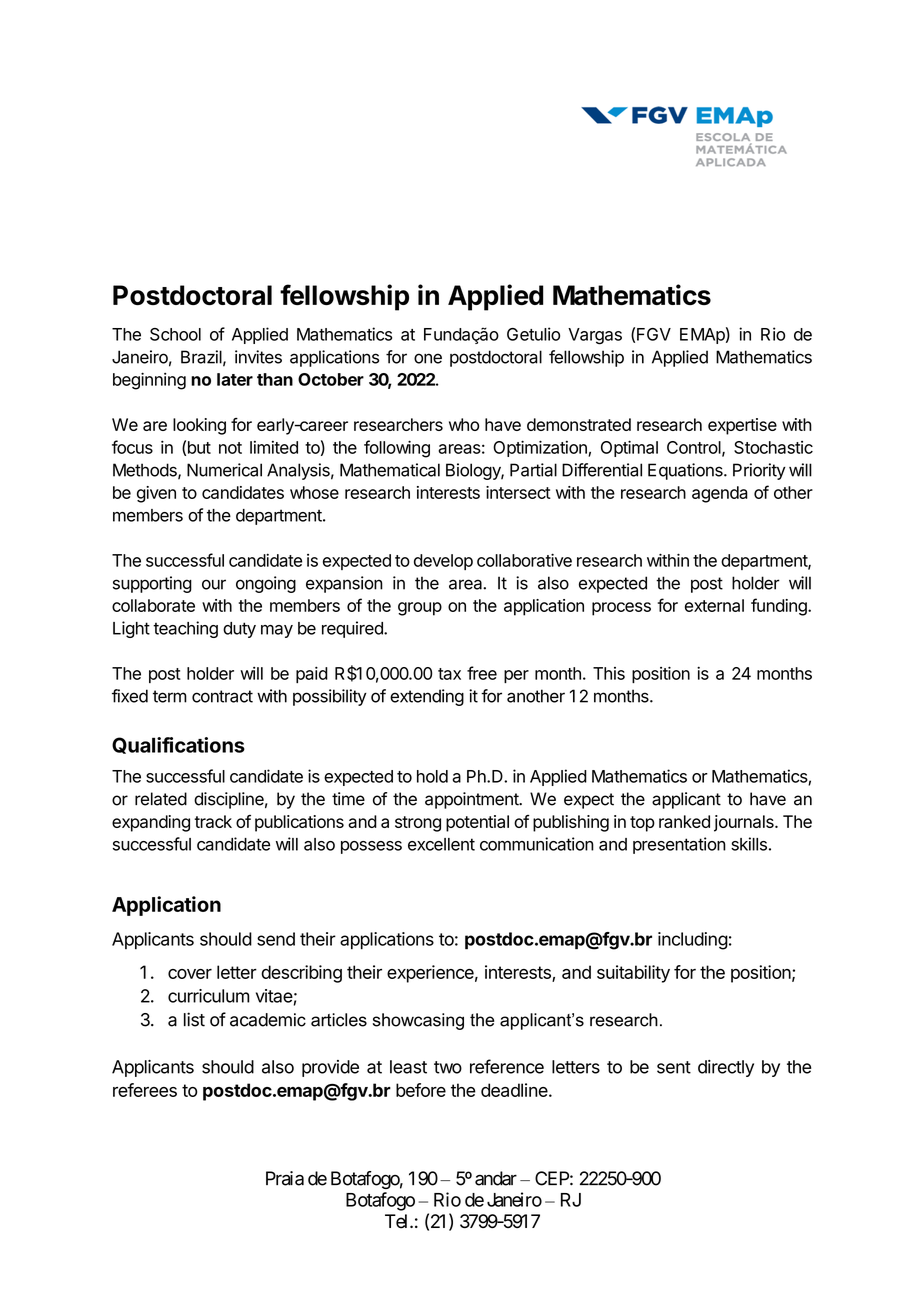 The height and width of the image is (1308, 924). What do you see at coordinates (742, 426) in the image?
I see `expertise` at bounding box center [742, 426].
